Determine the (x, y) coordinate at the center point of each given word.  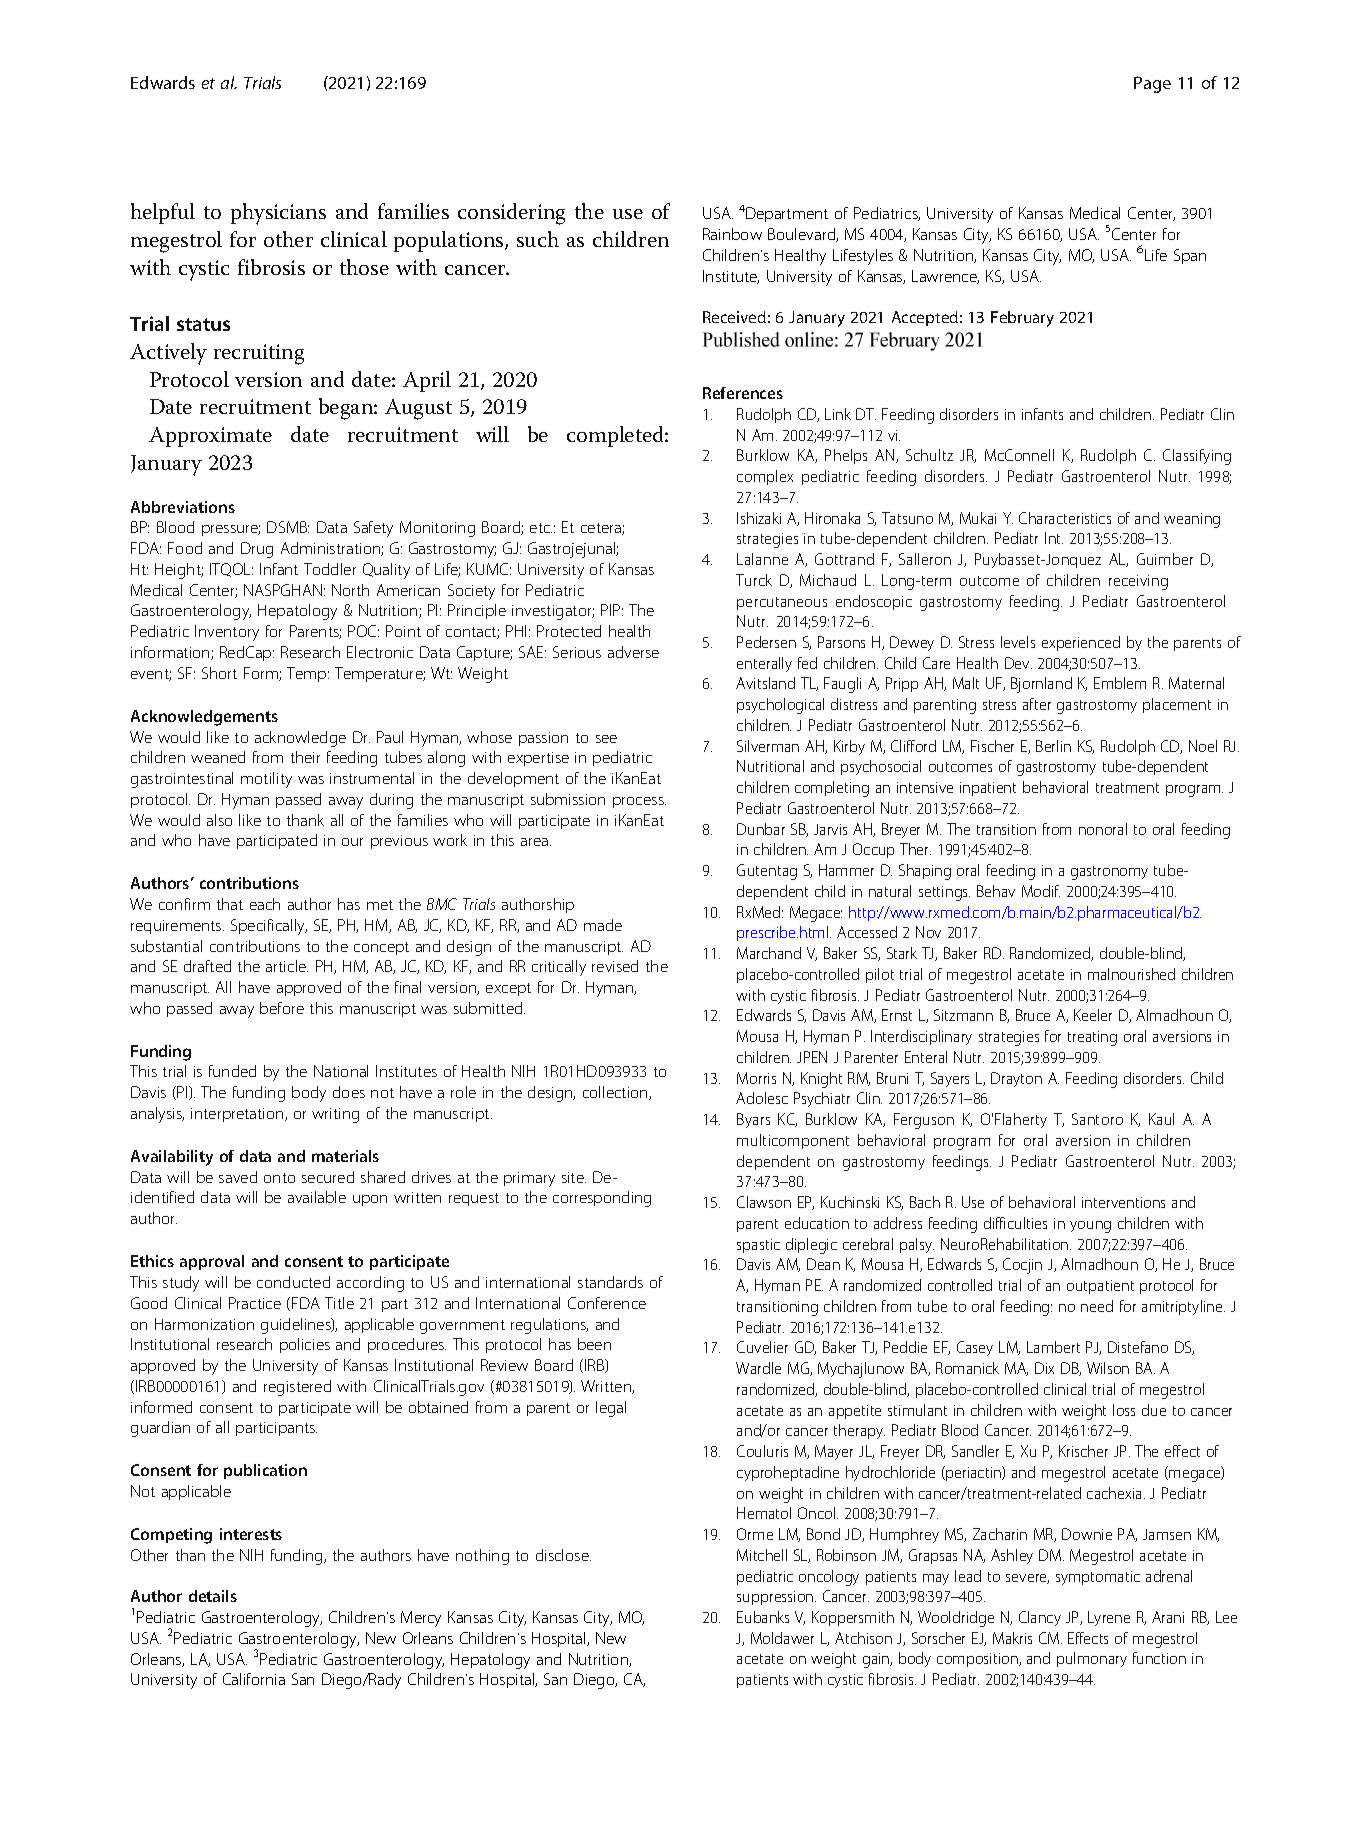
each (265, 904)
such (538, 239)
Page (1152, 84)
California (254, 1679)
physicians (278, 214)
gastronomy (1109, 873)
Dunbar (761, 829)
